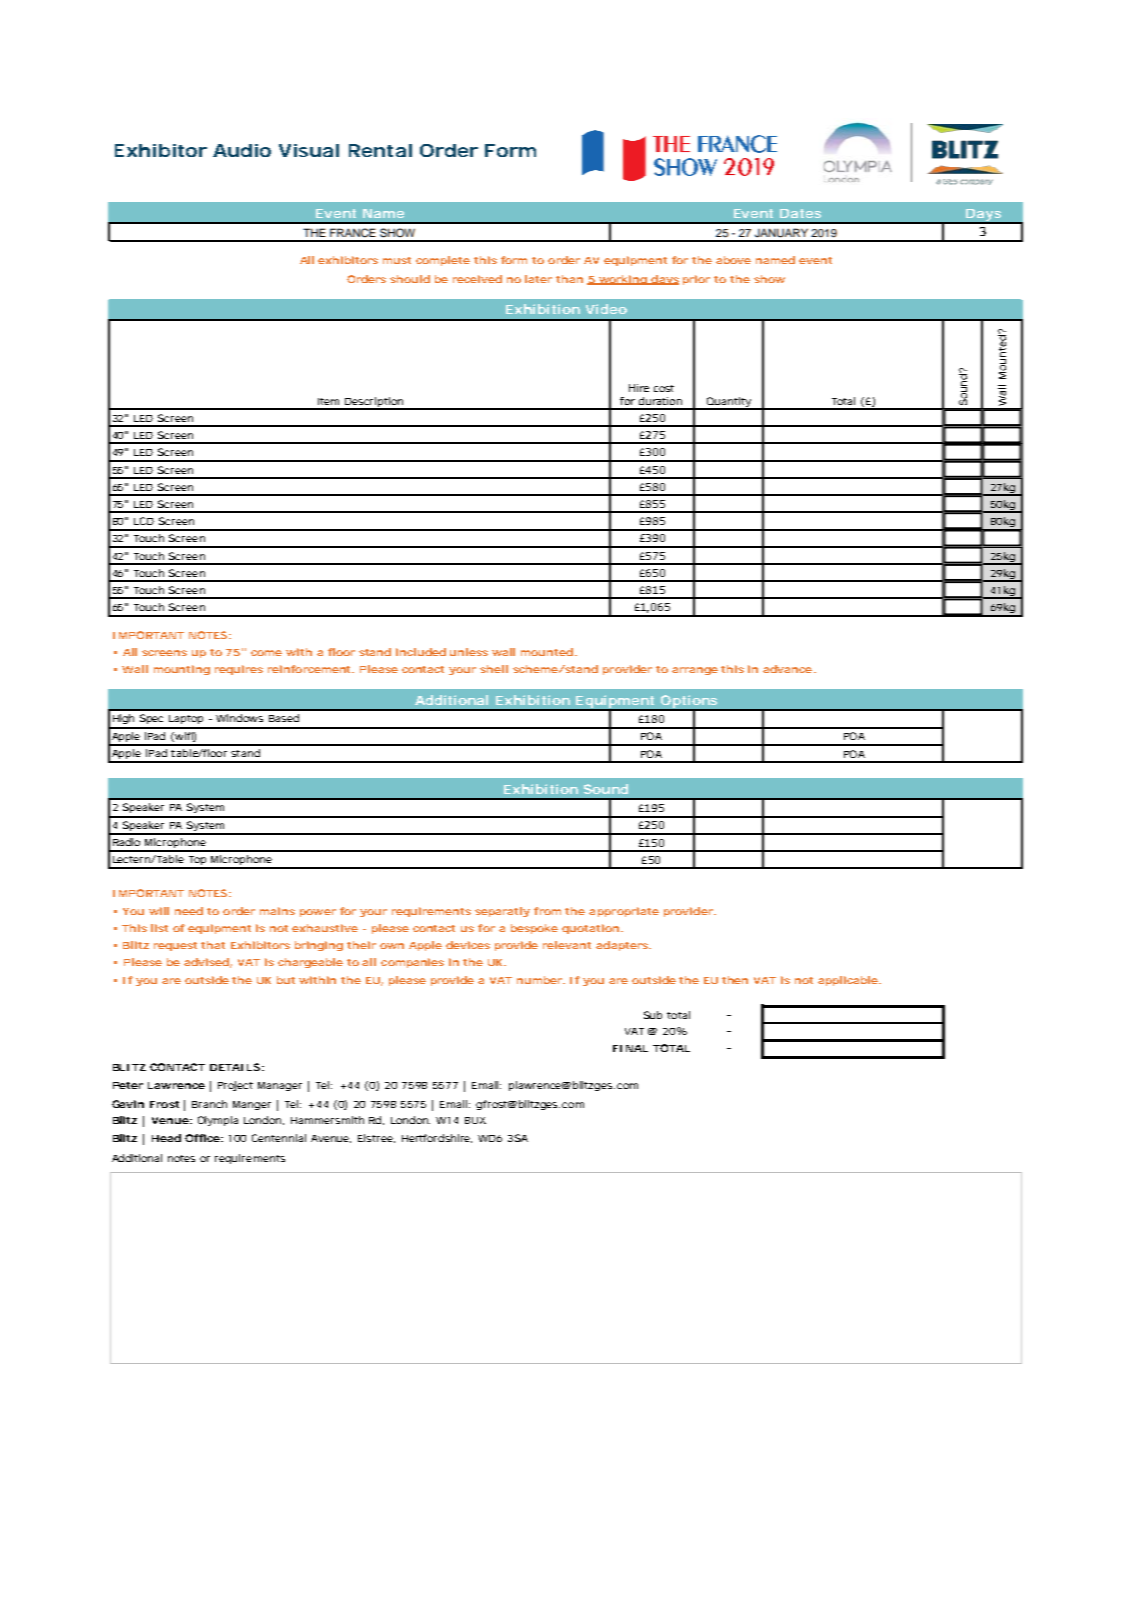 The image size is (1138, 1610). What do you see at coordinates (380, 150) in the screenshot?
I see `Rental` at bounding box center [380, 150].
